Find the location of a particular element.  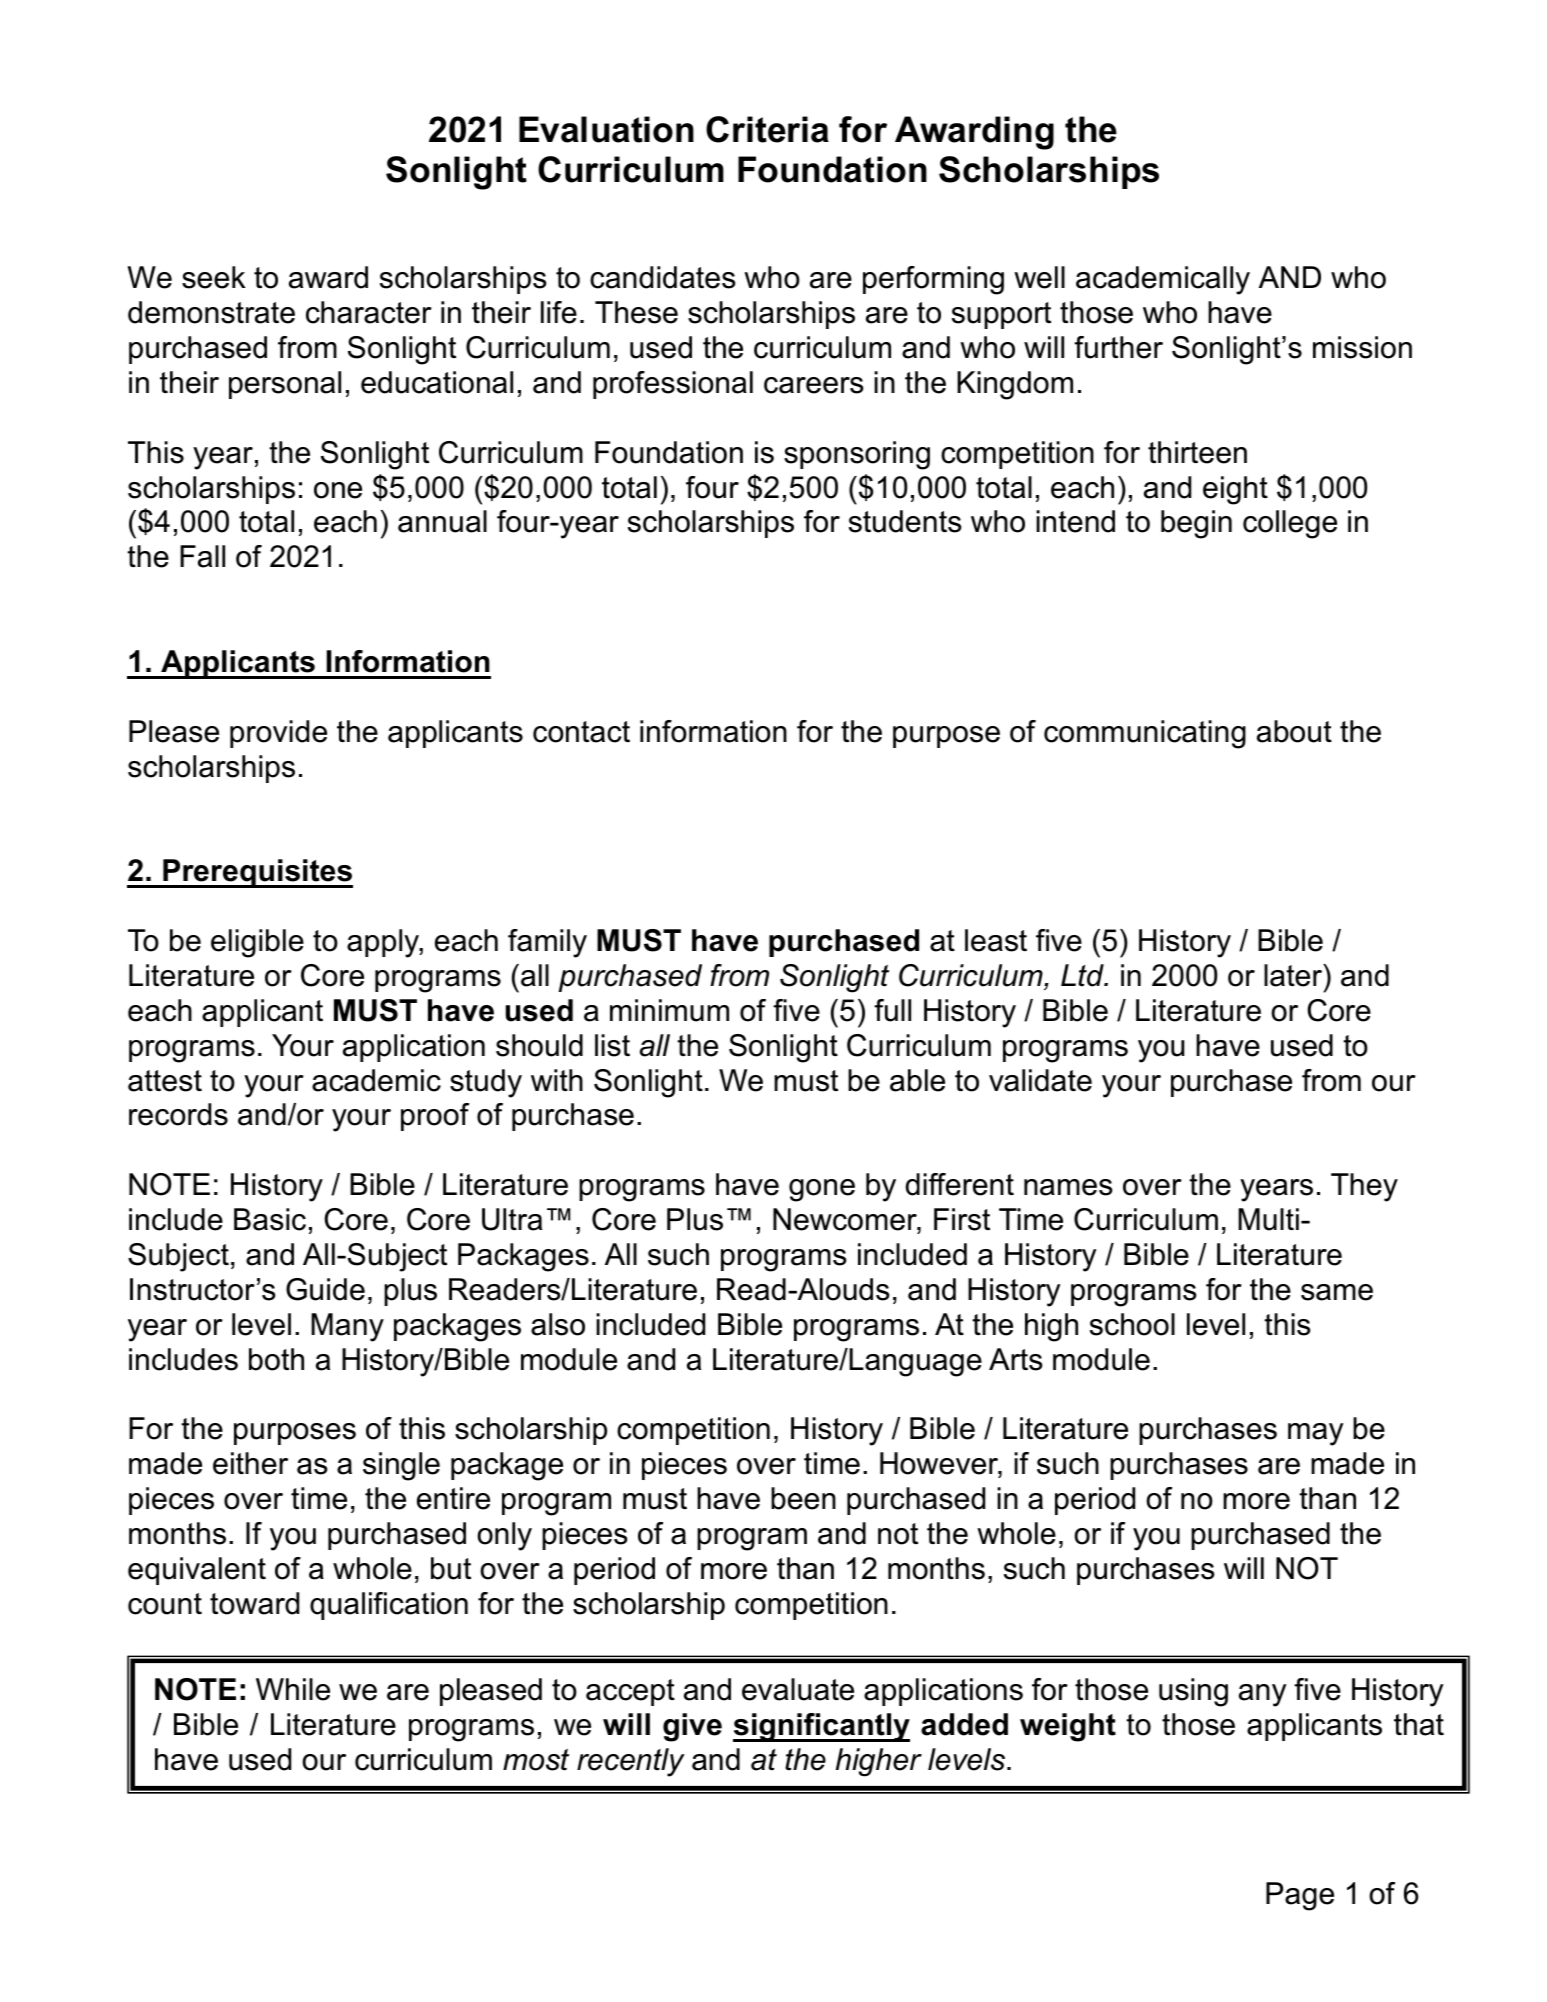

mission is located at coordinates (1362, 347).
